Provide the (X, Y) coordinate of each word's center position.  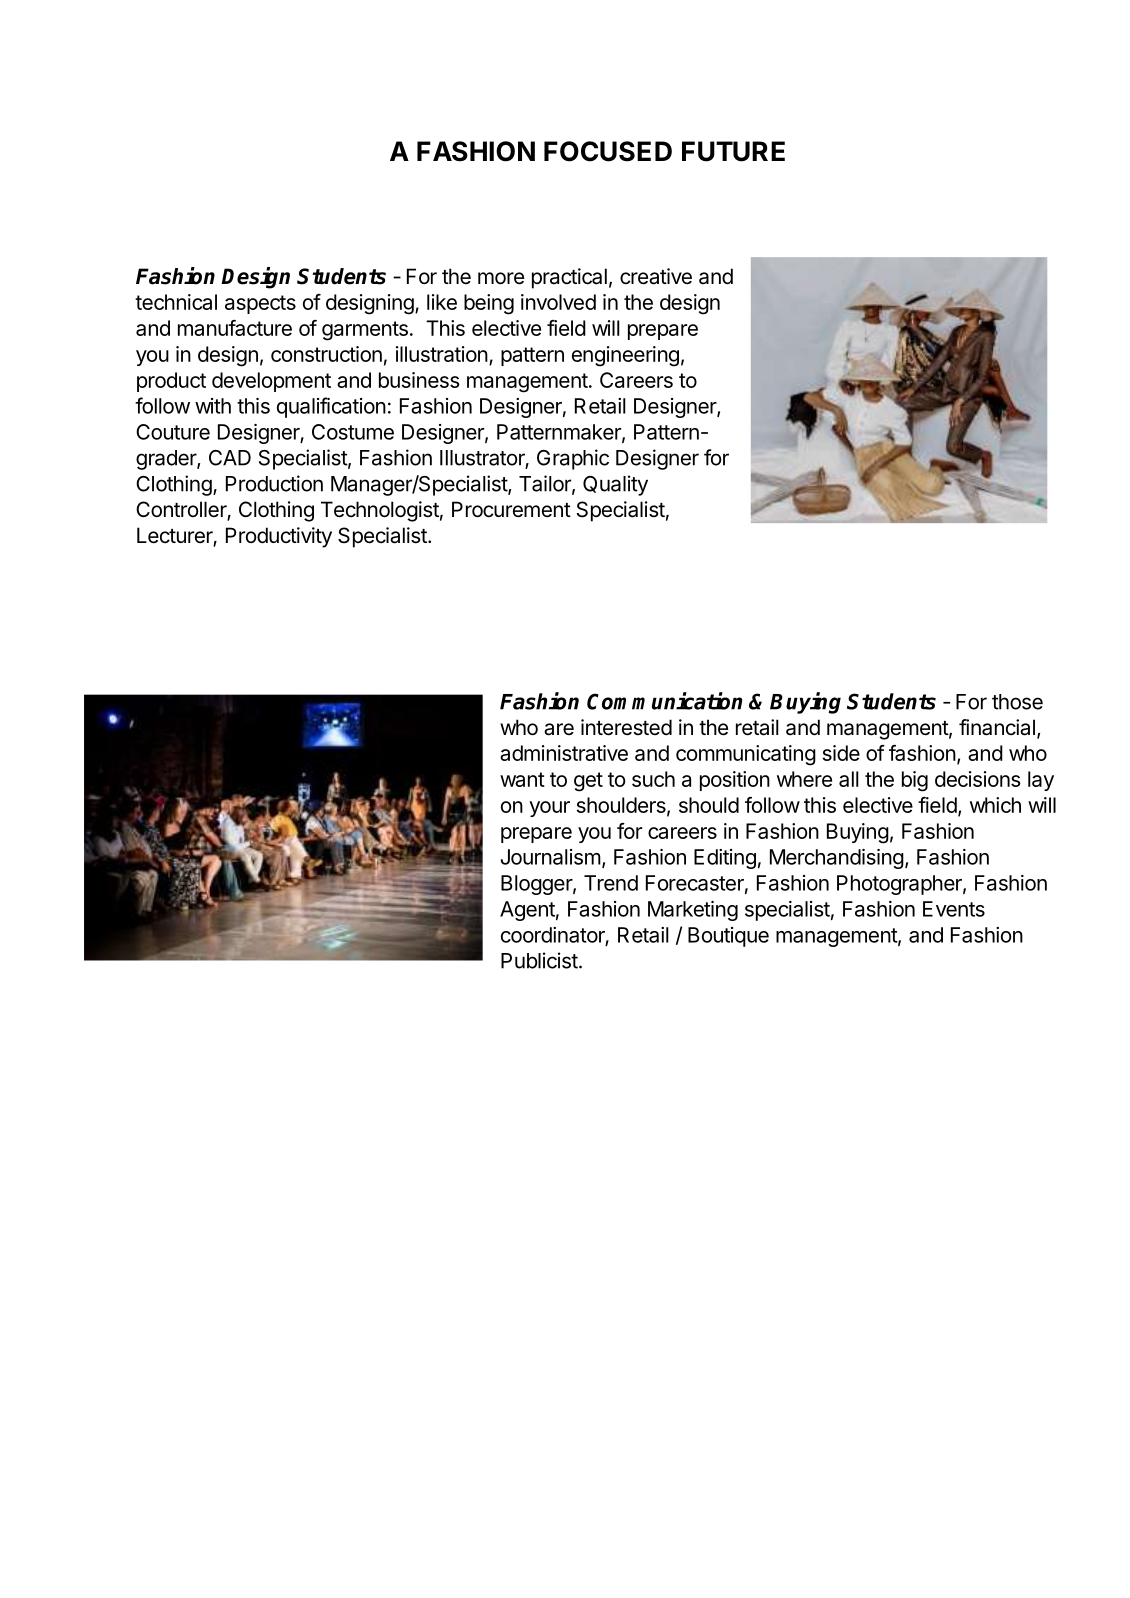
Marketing (693, 911)
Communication (664, 701)
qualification (331, 407)
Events (954, 909)
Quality (615, 485)
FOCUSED (608, 151)
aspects (260, 304)
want (522, 779)
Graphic (573, 459)
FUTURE (733, 151)
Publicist (539, 960)
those (1017, 702)
